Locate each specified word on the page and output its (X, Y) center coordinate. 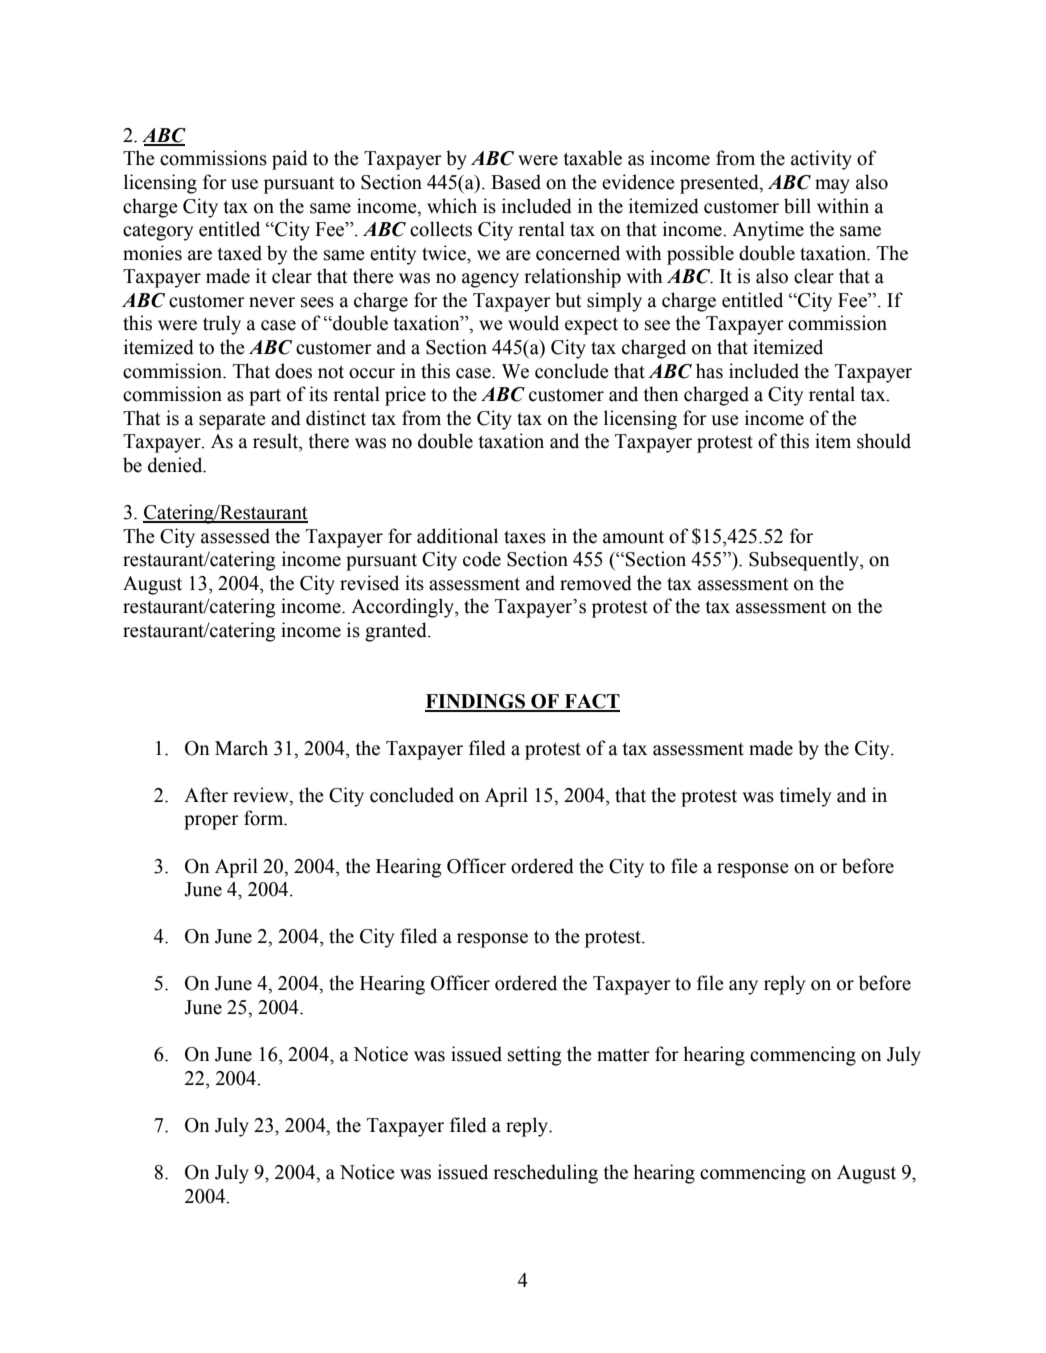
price (405, 396)
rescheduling (545, 1174)
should (884, 441)
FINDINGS (476, 702)
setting (535, 1056)
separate (232, 421)
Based (516, 182)
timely (805, 797)
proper (211, 822)
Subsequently (805, 561)
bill (797, 206)
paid (290, 160)
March (241, 748)
